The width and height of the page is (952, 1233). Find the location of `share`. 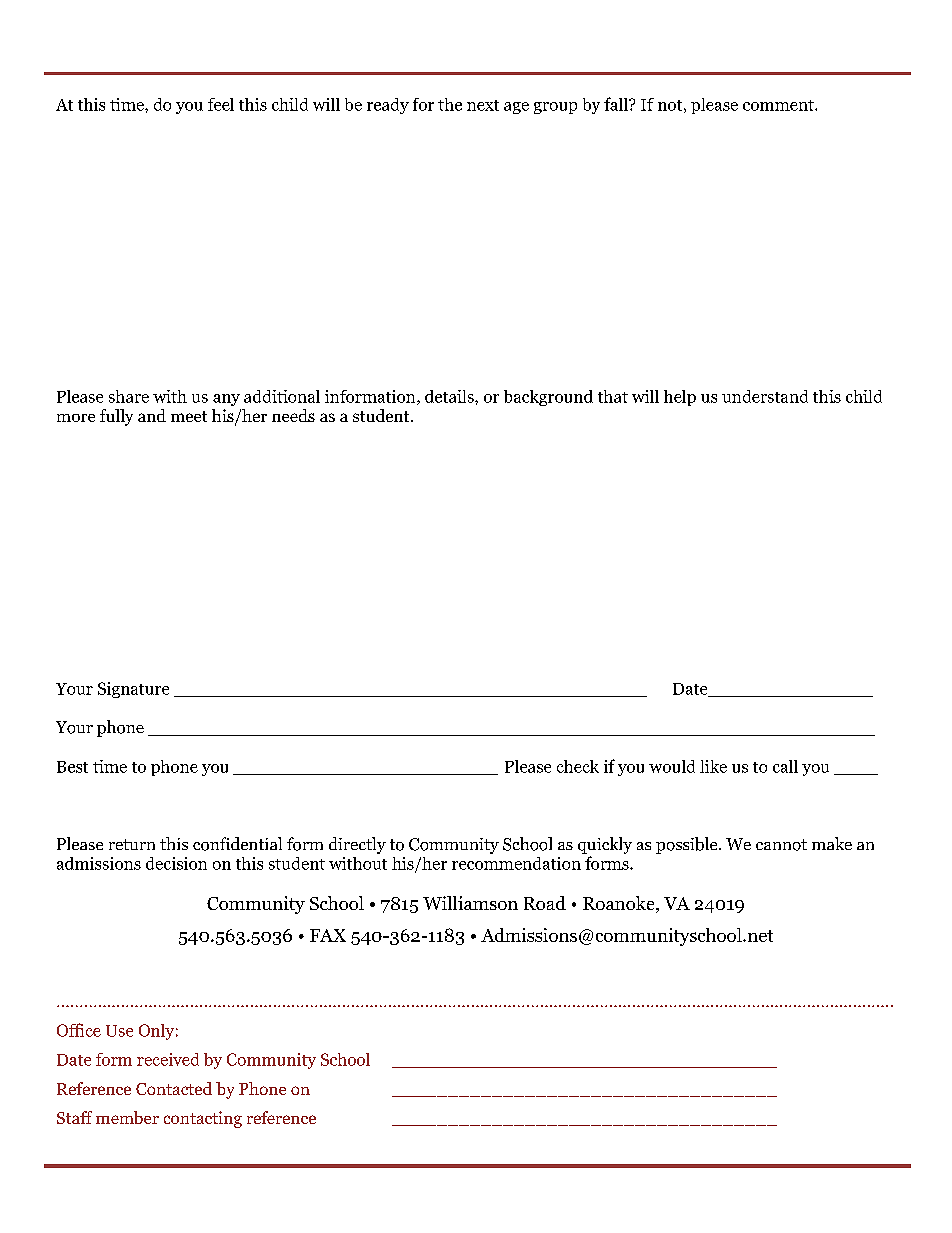

share is located at coordinates (129, 396).
